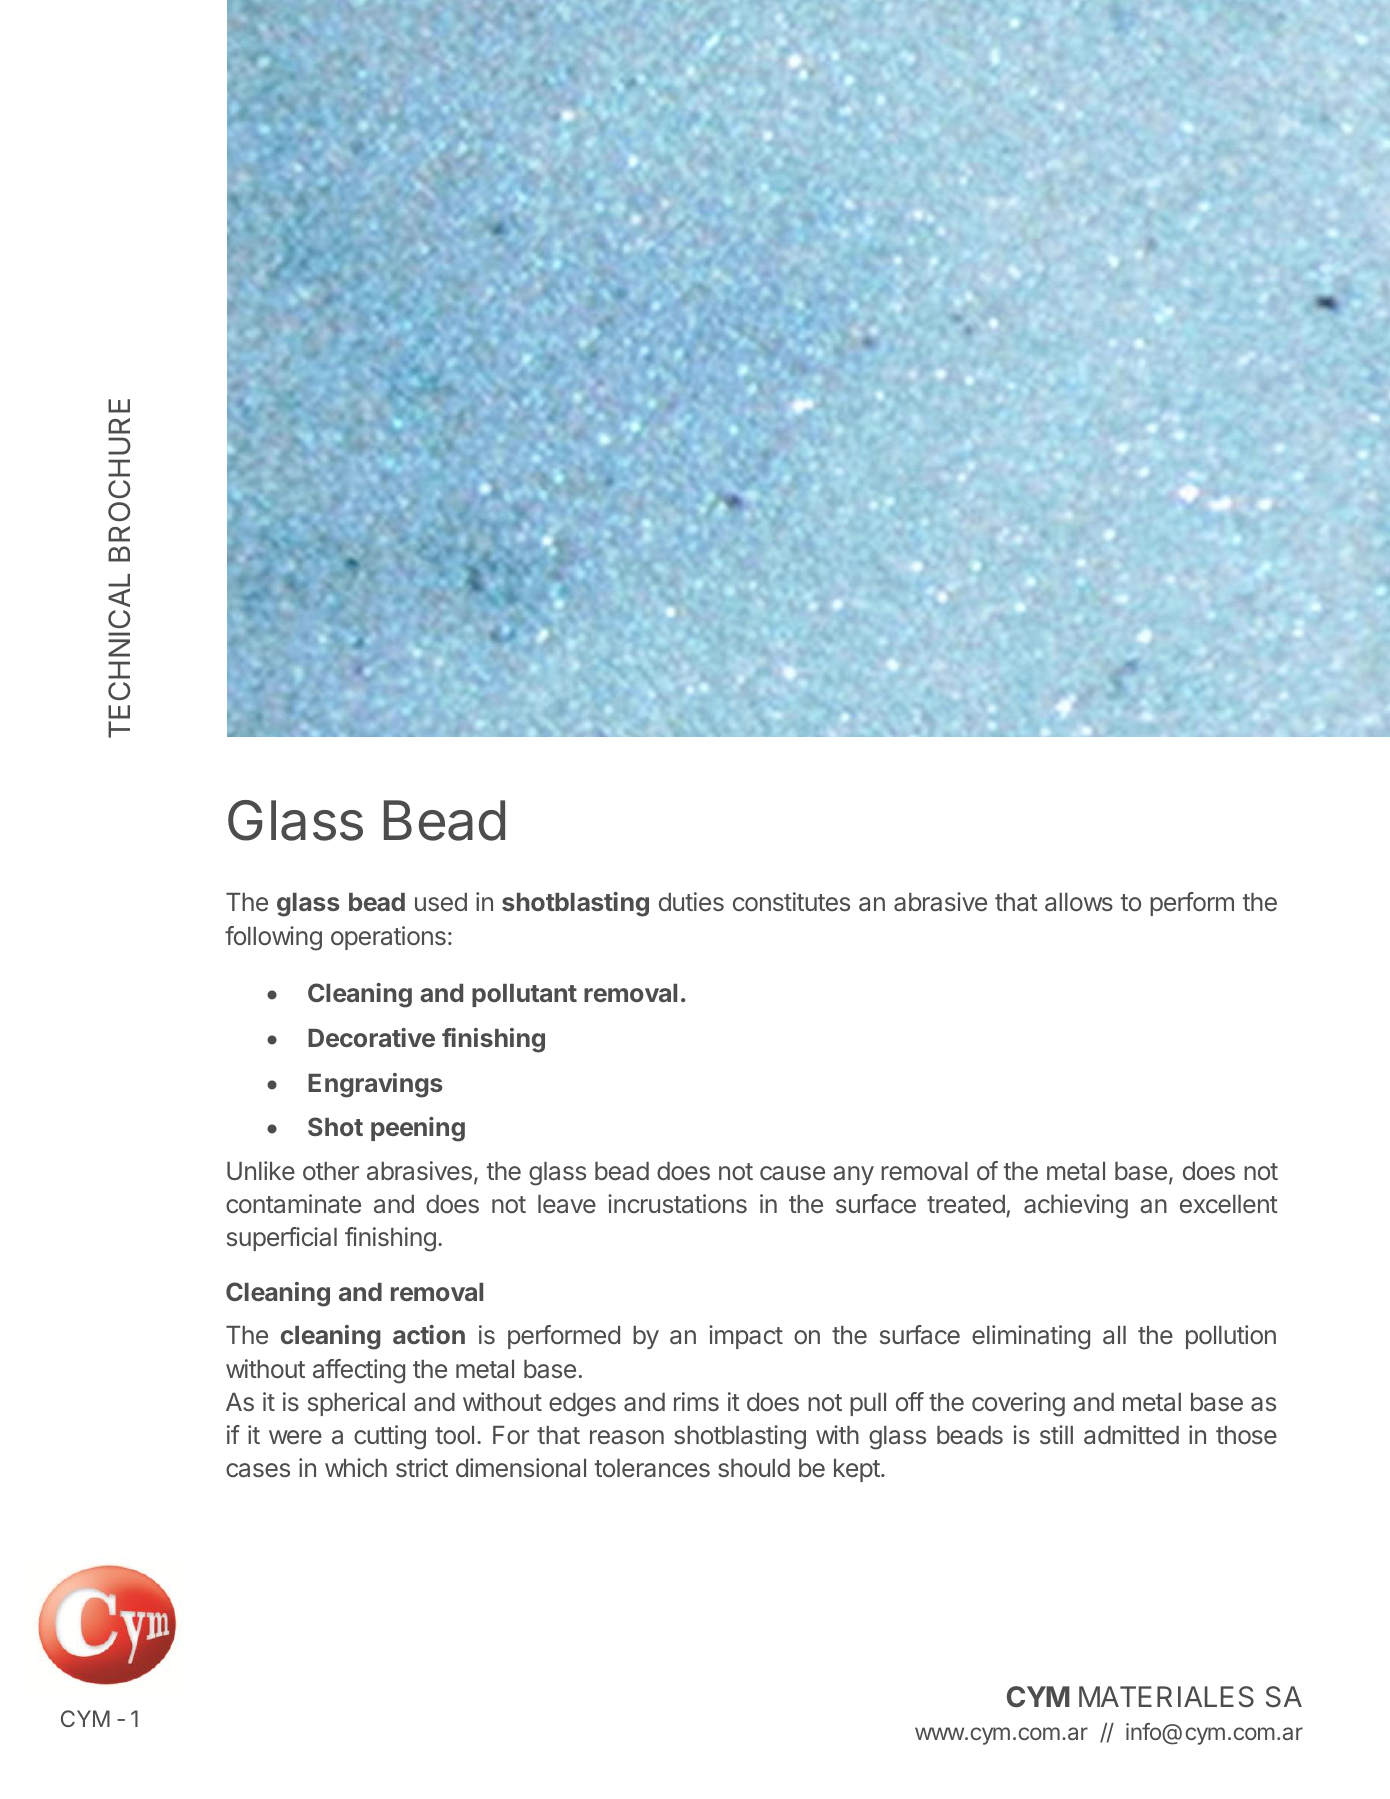 This document has height=1799, width=1390. Describe the element at coordinates (1076, 1206) in the document. I see `achieving` at that location.
